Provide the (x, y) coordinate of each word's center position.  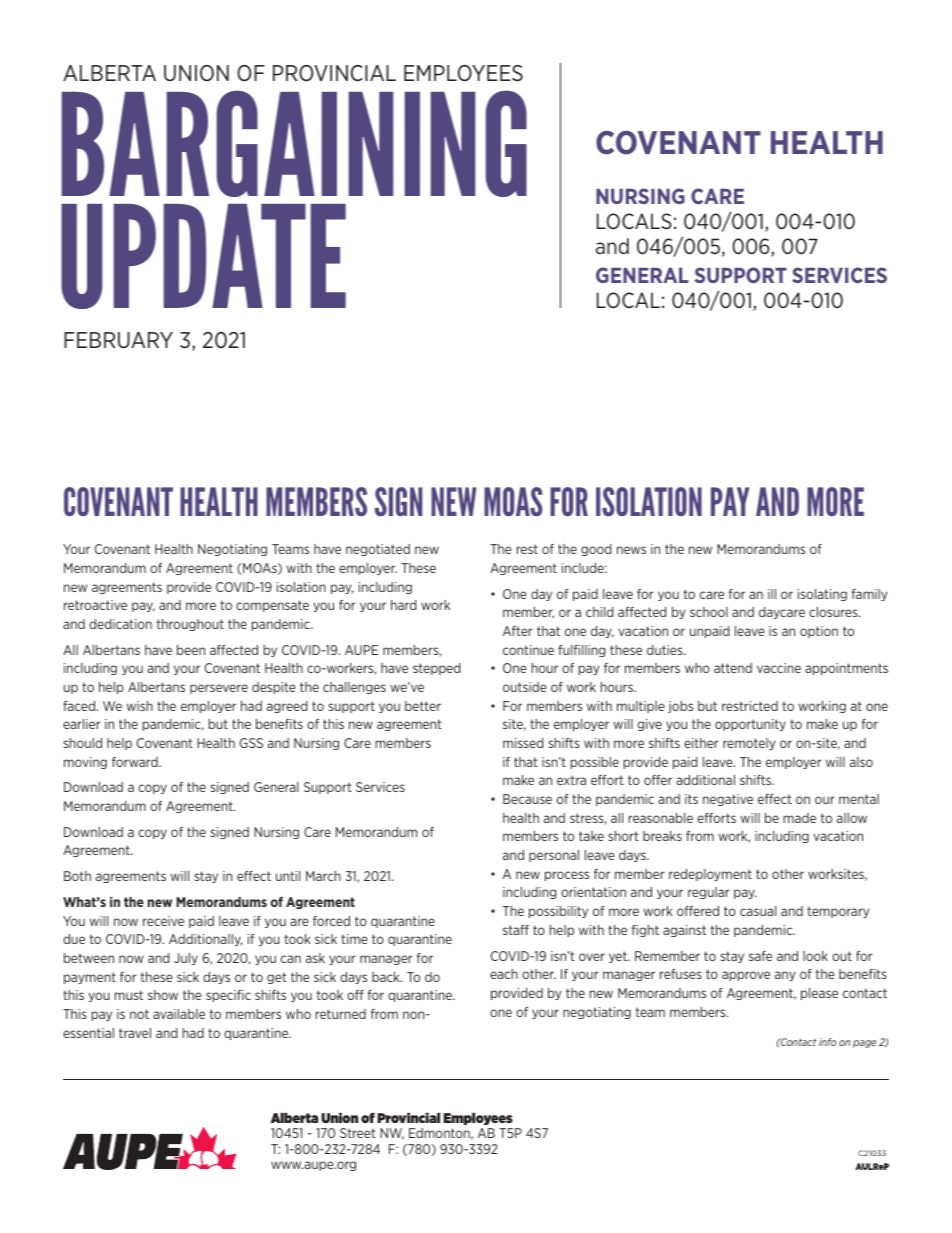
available (179, 1014)
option (819, 632)
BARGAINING (294, 143)
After (517, 631)
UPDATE (203, 256)
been (191, 650)
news (631, 550)
